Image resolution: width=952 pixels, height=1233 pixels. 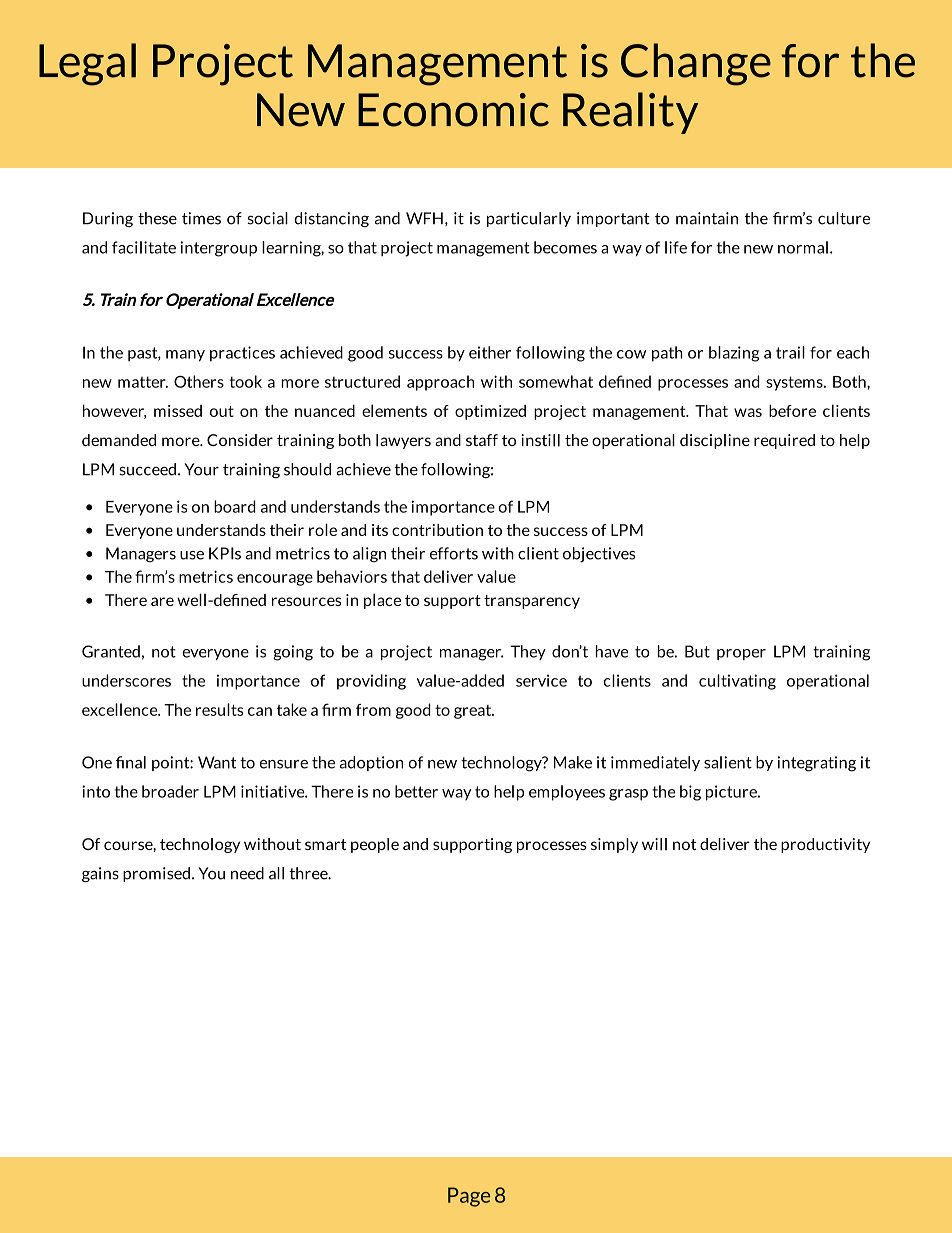 What do you see at coordinates (734, 354) in the screenshot?
I see `blazing` at bounding box center [734, 354].
